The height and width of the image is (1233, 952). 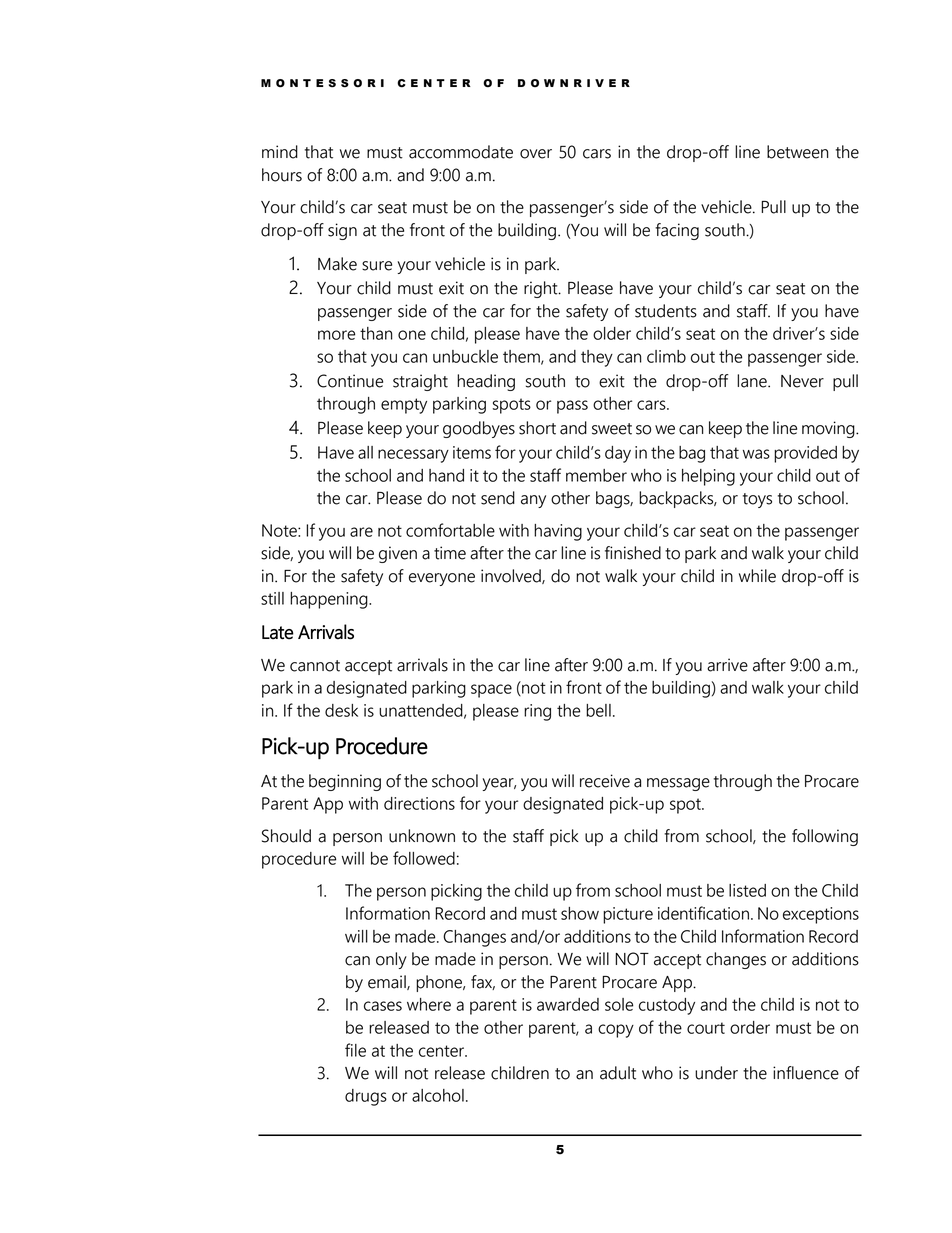 What do you see at coordinates (678, 784) in the image?
I see `message` at bounding box center [678, 784].
